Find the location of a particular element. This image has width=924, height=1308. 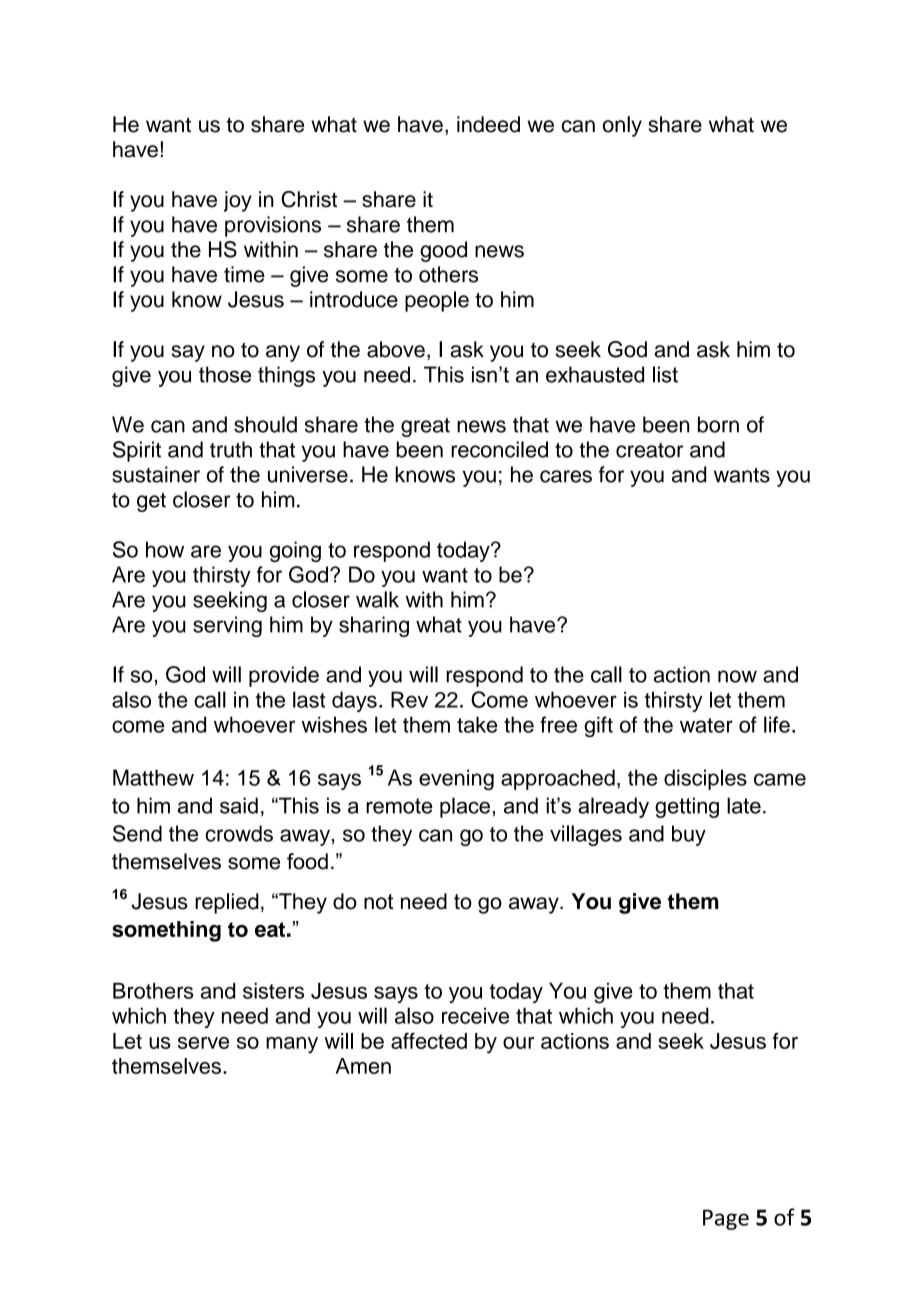

buy is located at coordinates (689, 835).
